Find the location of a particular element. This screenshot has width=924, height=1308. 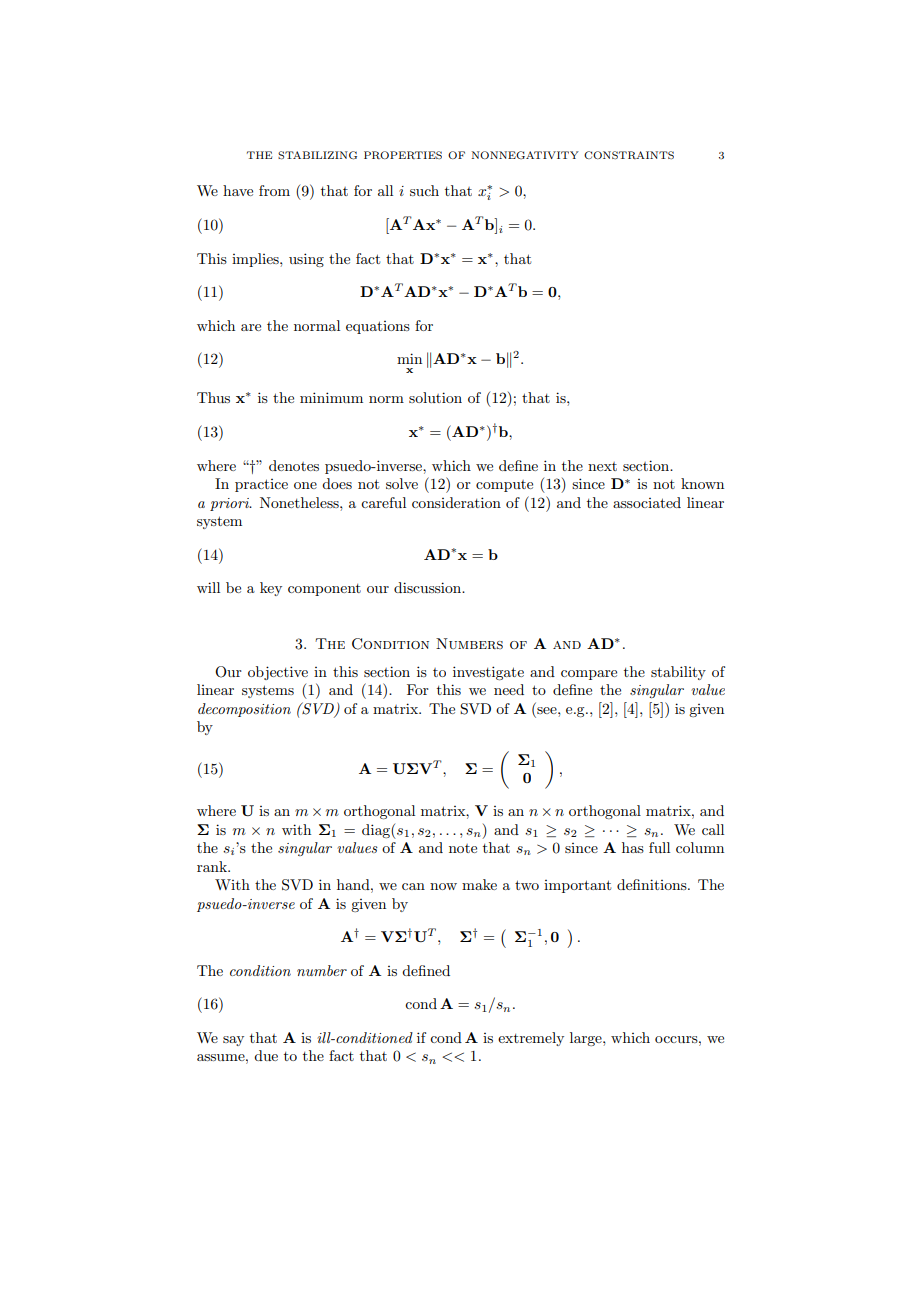

practice is located at coordinates (261, 485).
